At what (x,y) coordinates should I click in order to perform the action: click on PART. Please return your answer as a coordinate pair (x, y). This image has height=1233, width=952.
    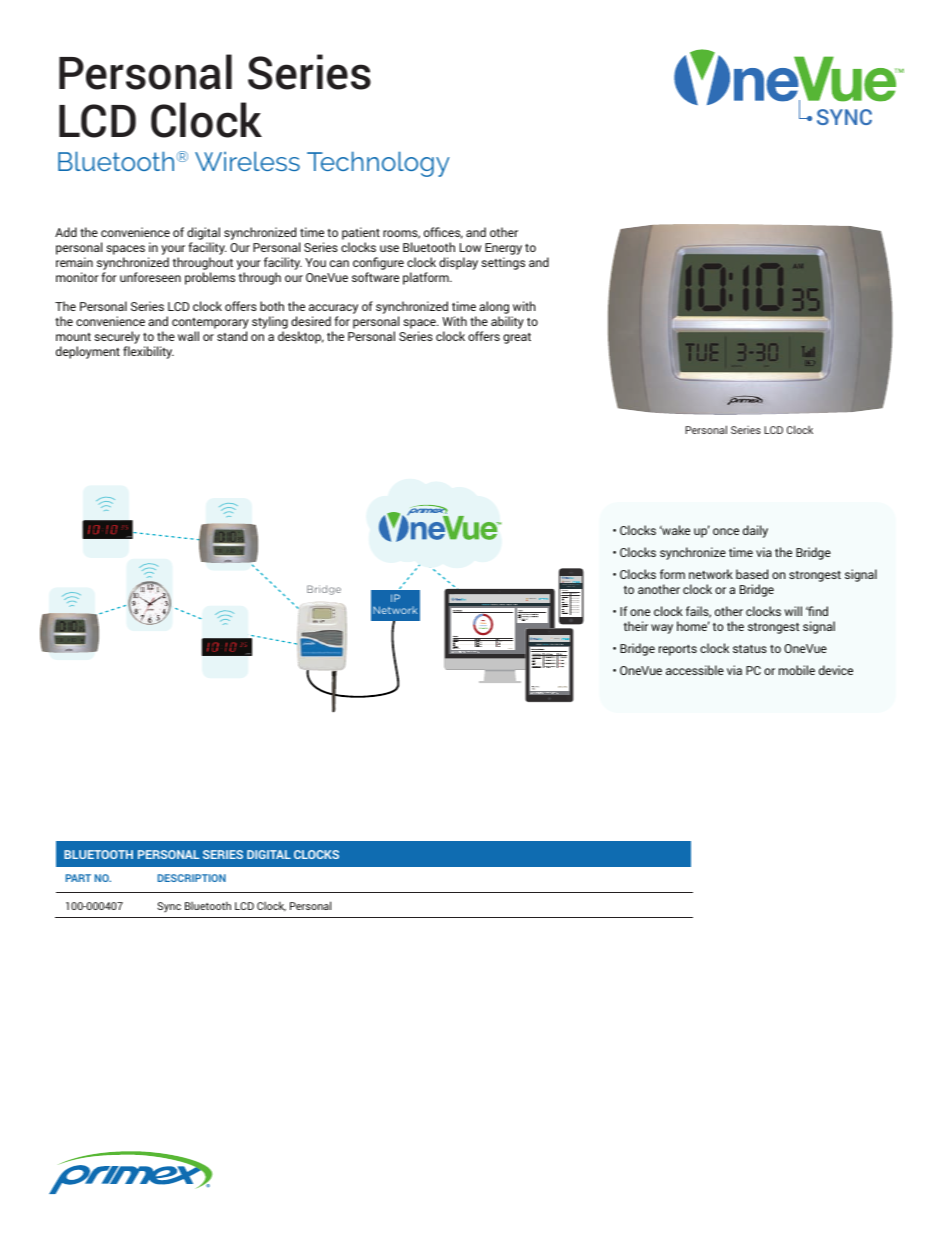
    Looking at the image, I should click on (78, 878).
